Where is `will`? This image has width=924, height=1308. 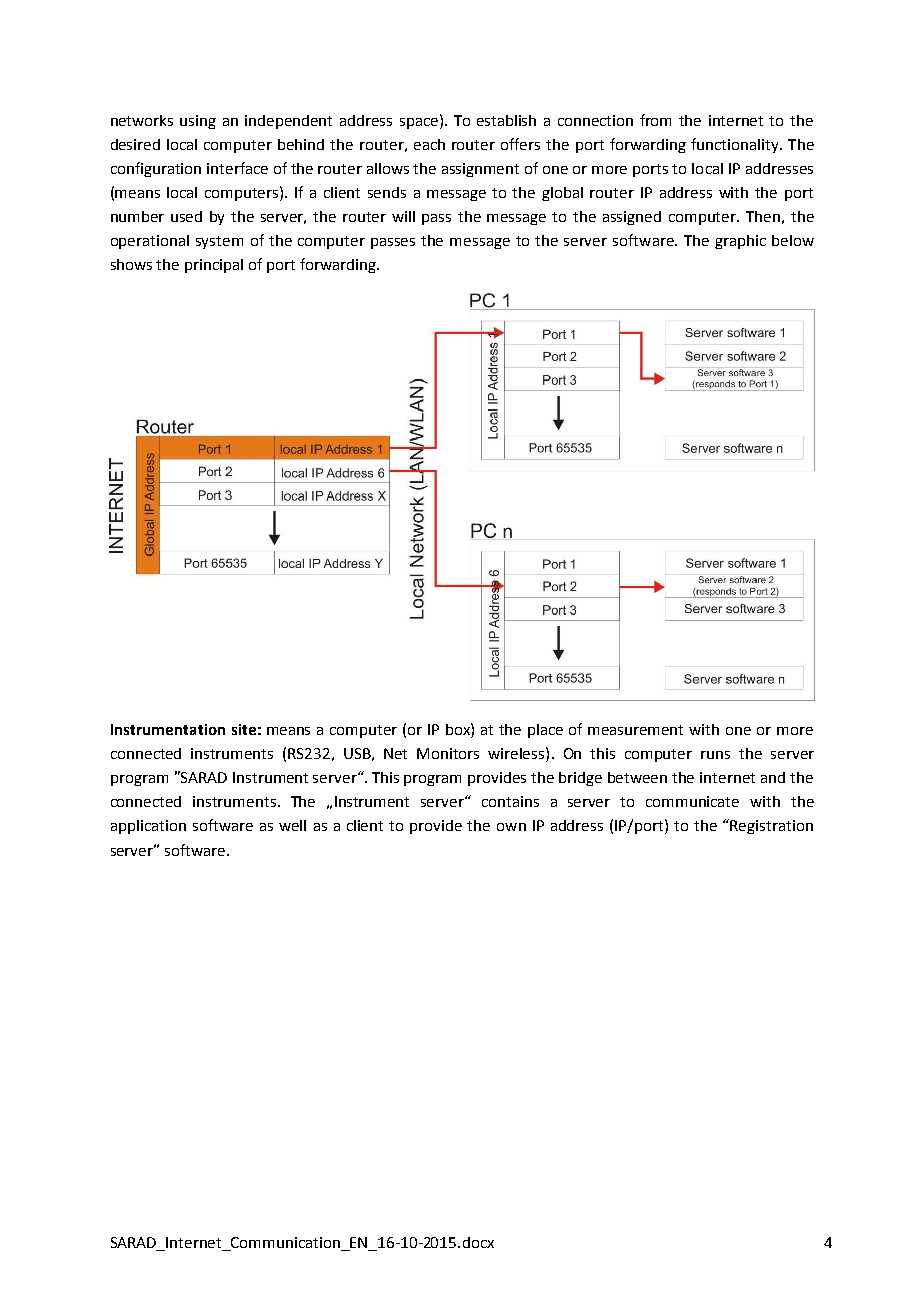 will is located at coordinates (403, 216).
